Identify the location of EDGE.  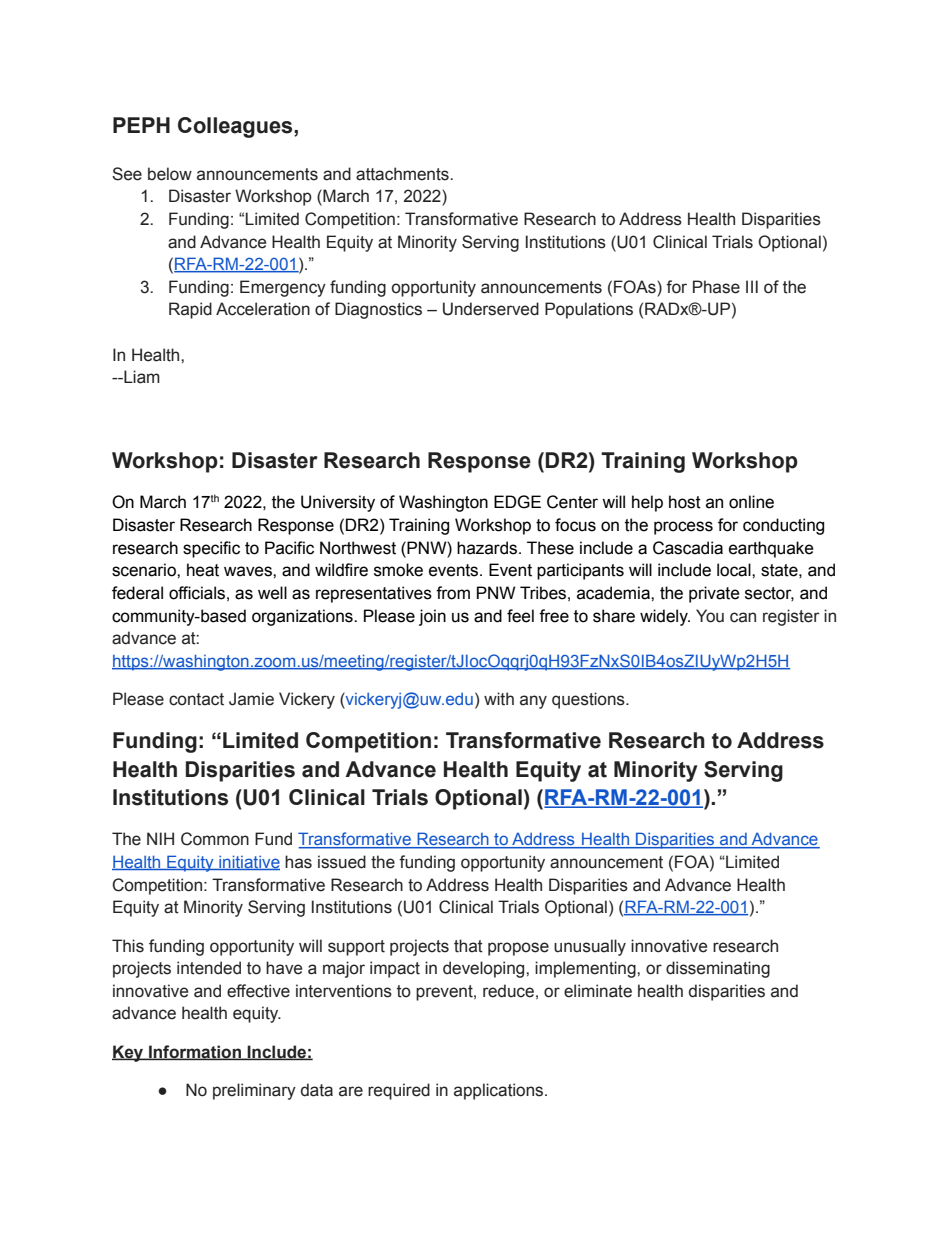
(517, 502).
